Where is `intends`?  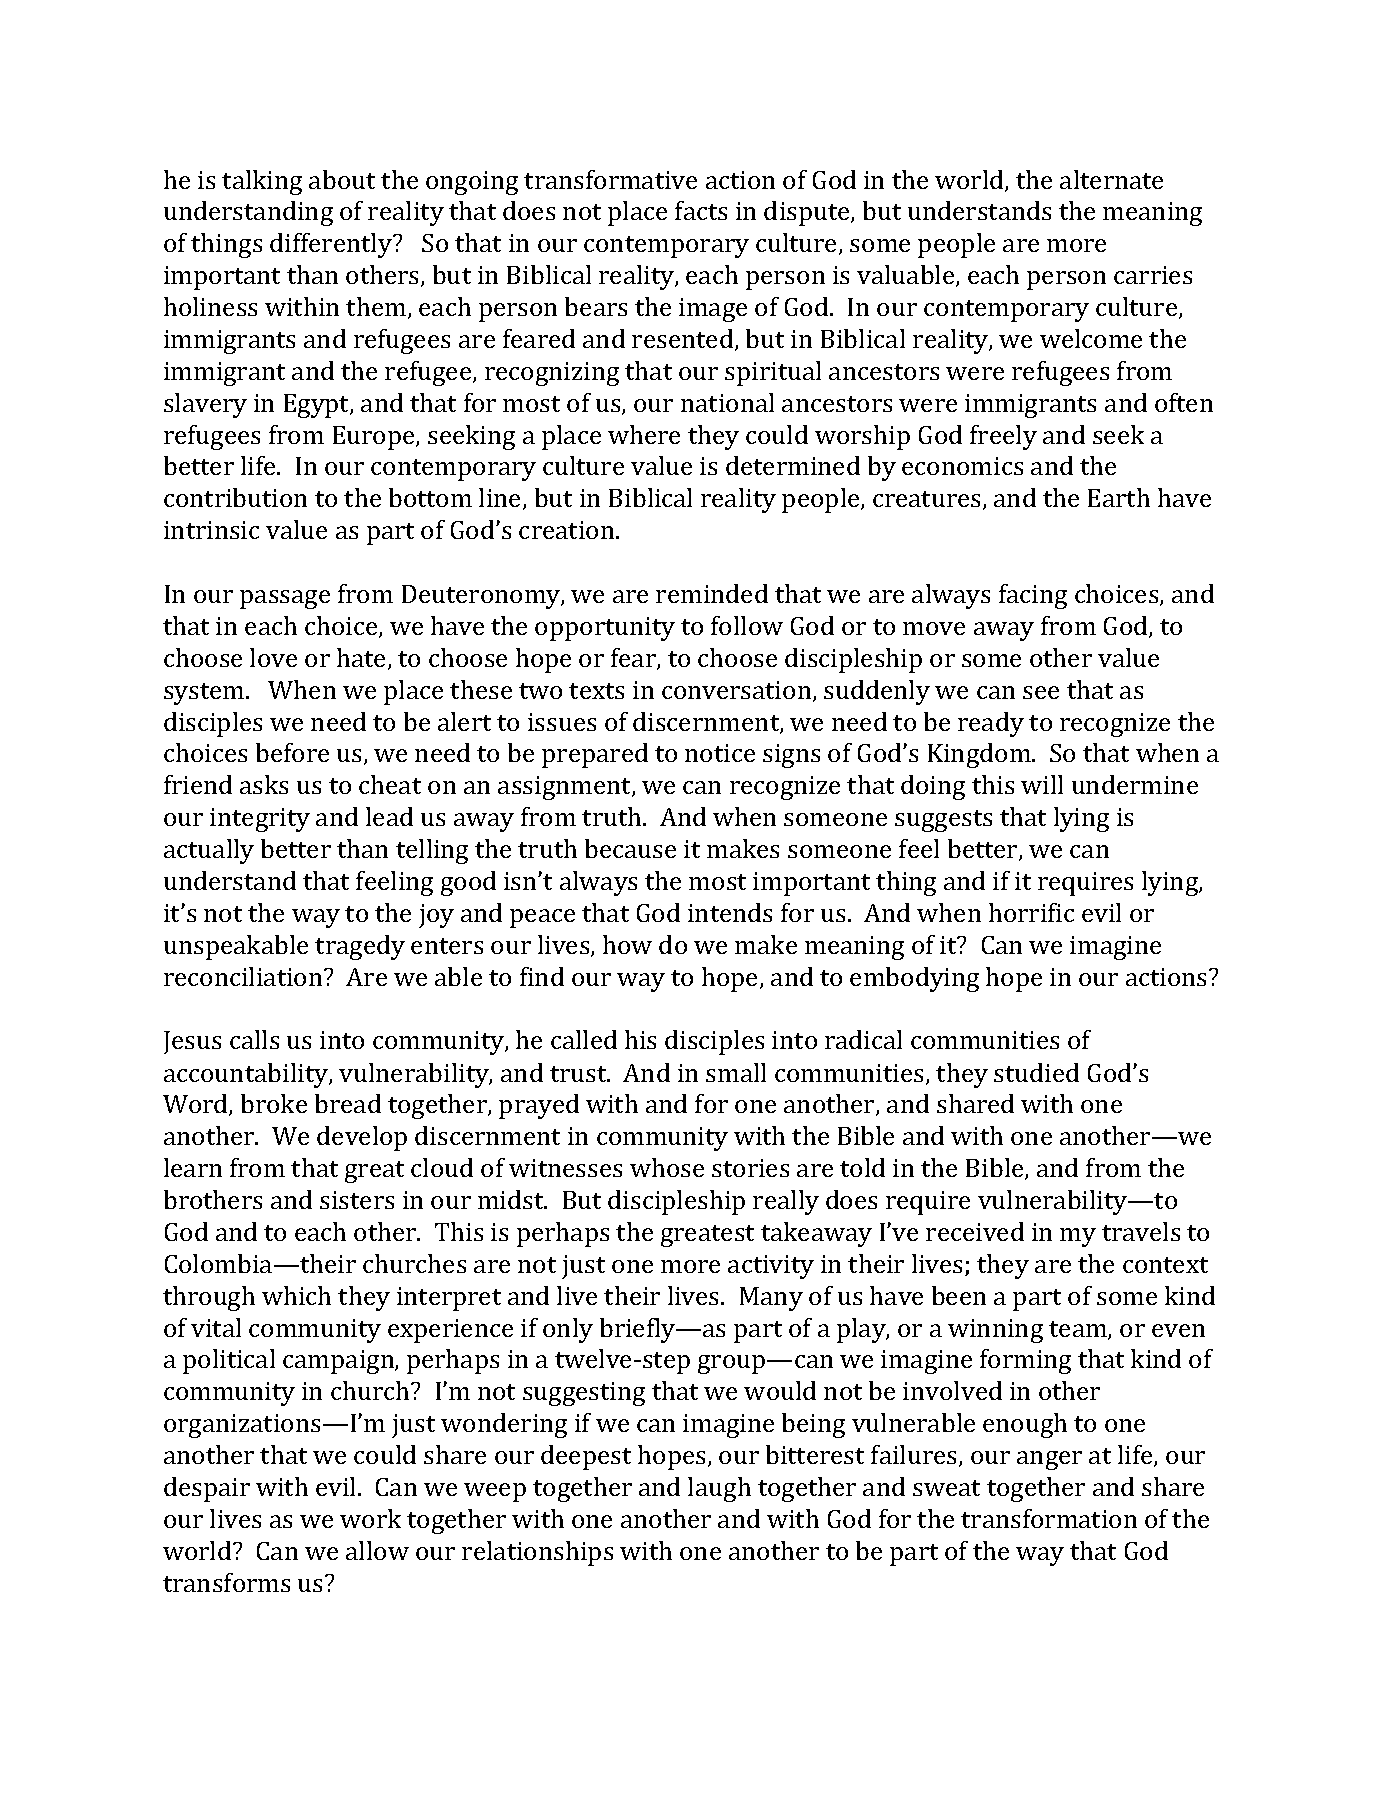
intends is located at coordinates (730, 912).
